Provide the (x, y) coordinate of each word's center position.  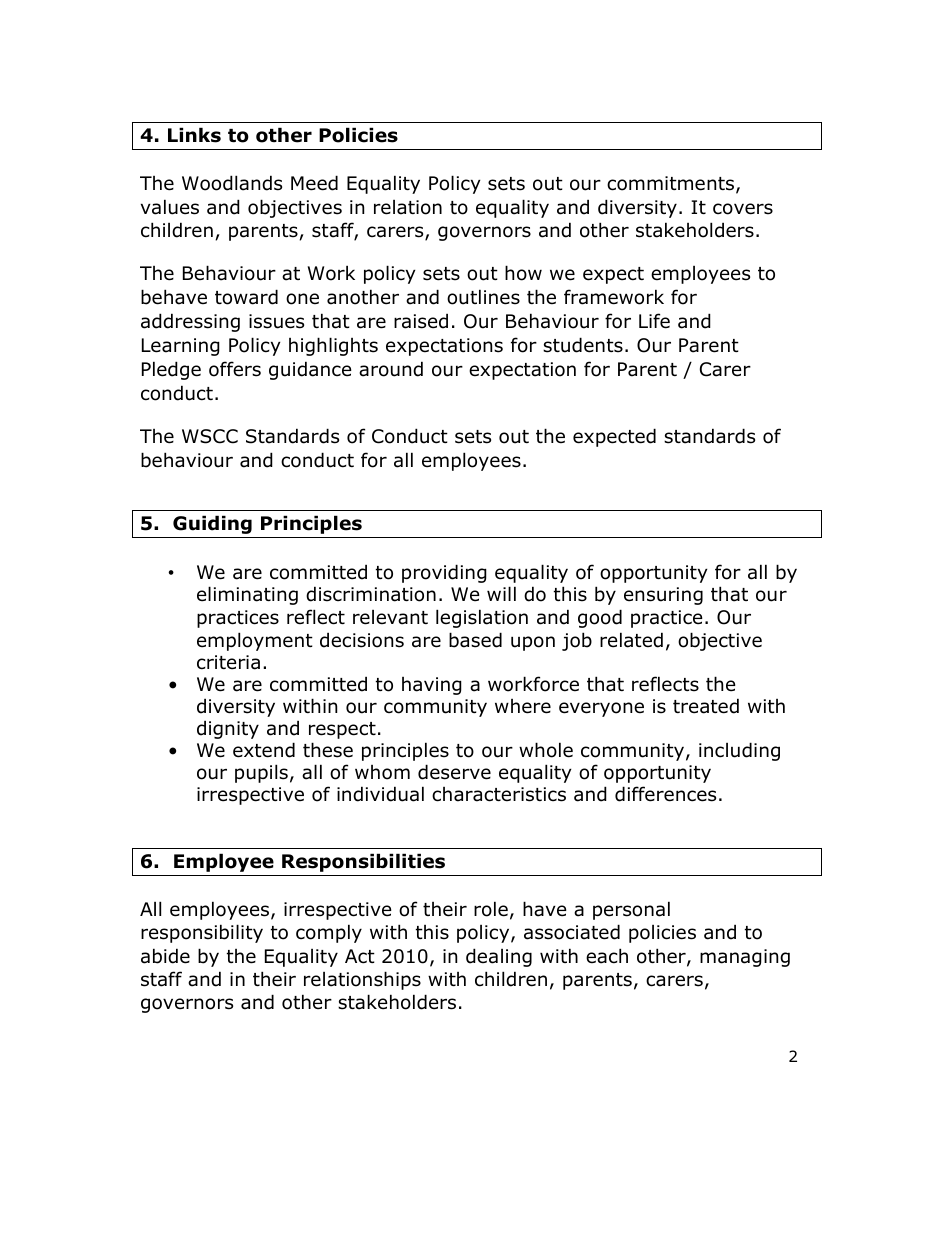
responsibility (202, 933)
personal (631, 910)
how (523, 273)
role (491, 909)
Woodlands (232, 183)
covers (743, 209)
